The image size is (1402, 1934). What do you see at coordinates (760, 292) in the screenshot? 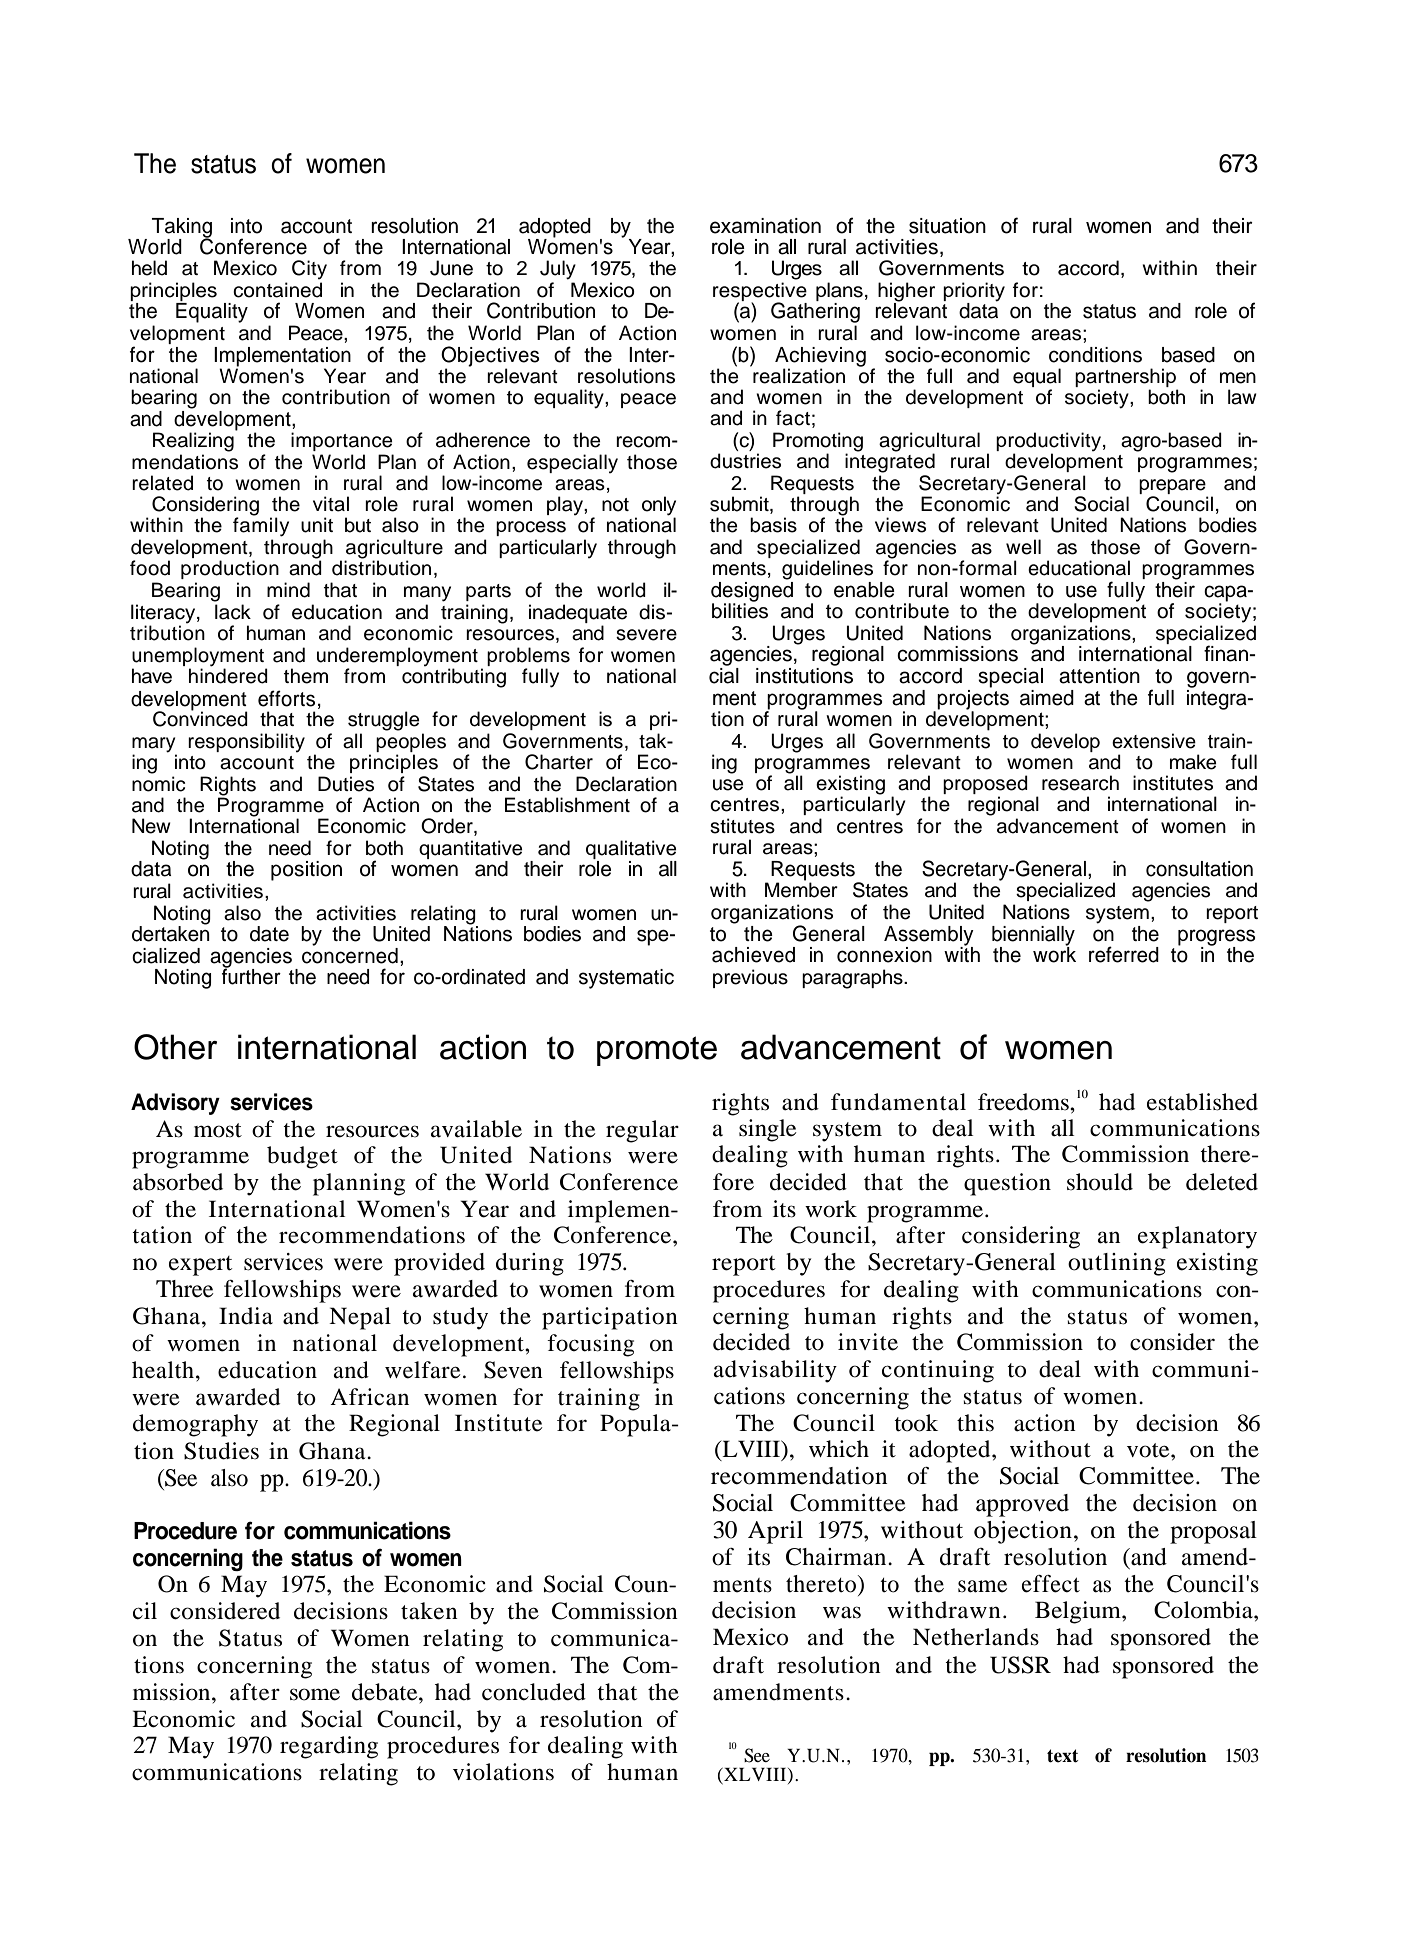
I see `respective` at bounding box center [760, 292].
